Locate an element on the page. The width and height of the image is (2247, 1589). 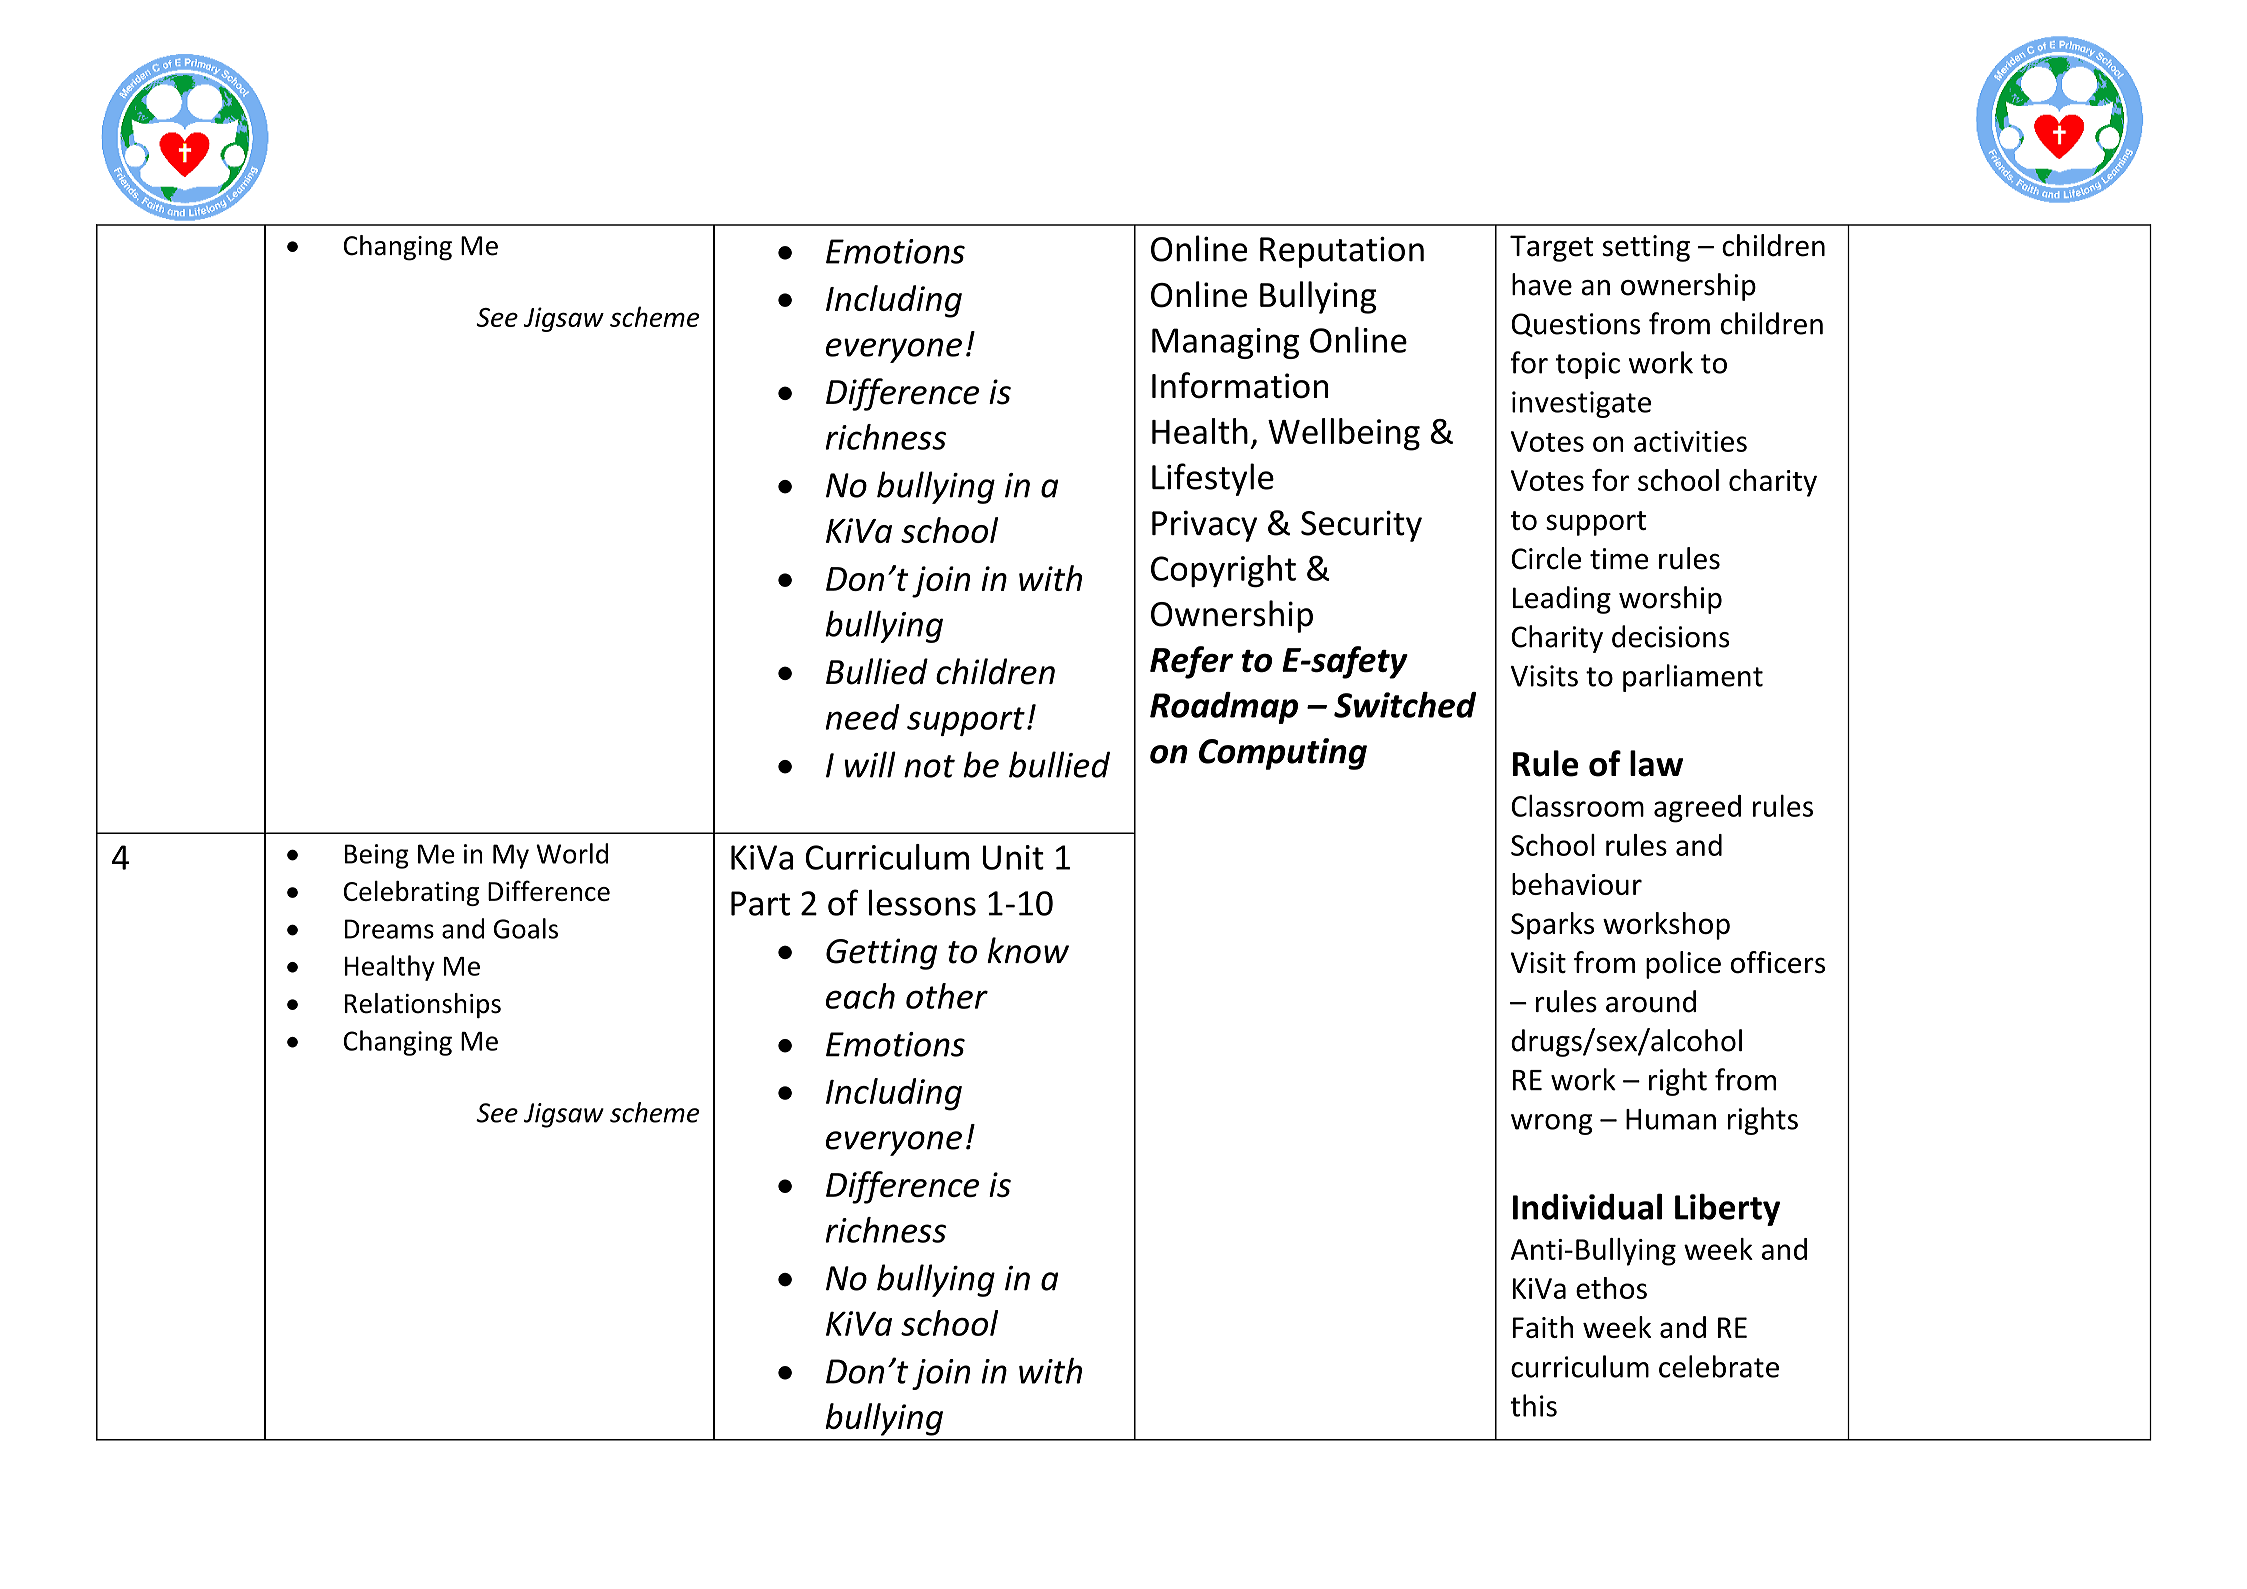
decisions is located at coordinates (1671, 636).
